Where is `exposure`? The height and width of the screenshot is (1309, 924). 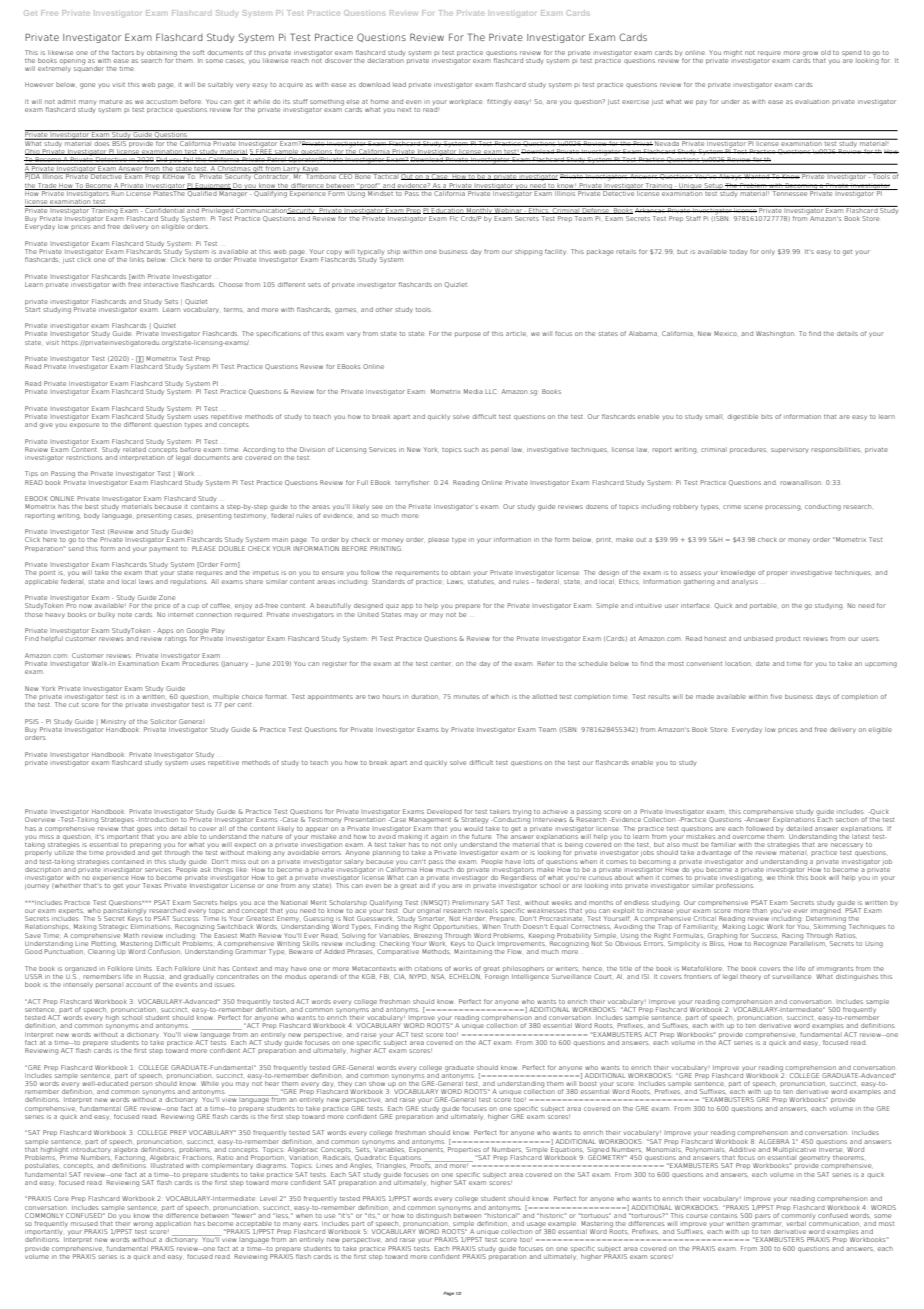
exposure is located at coordinates (84, 425).
